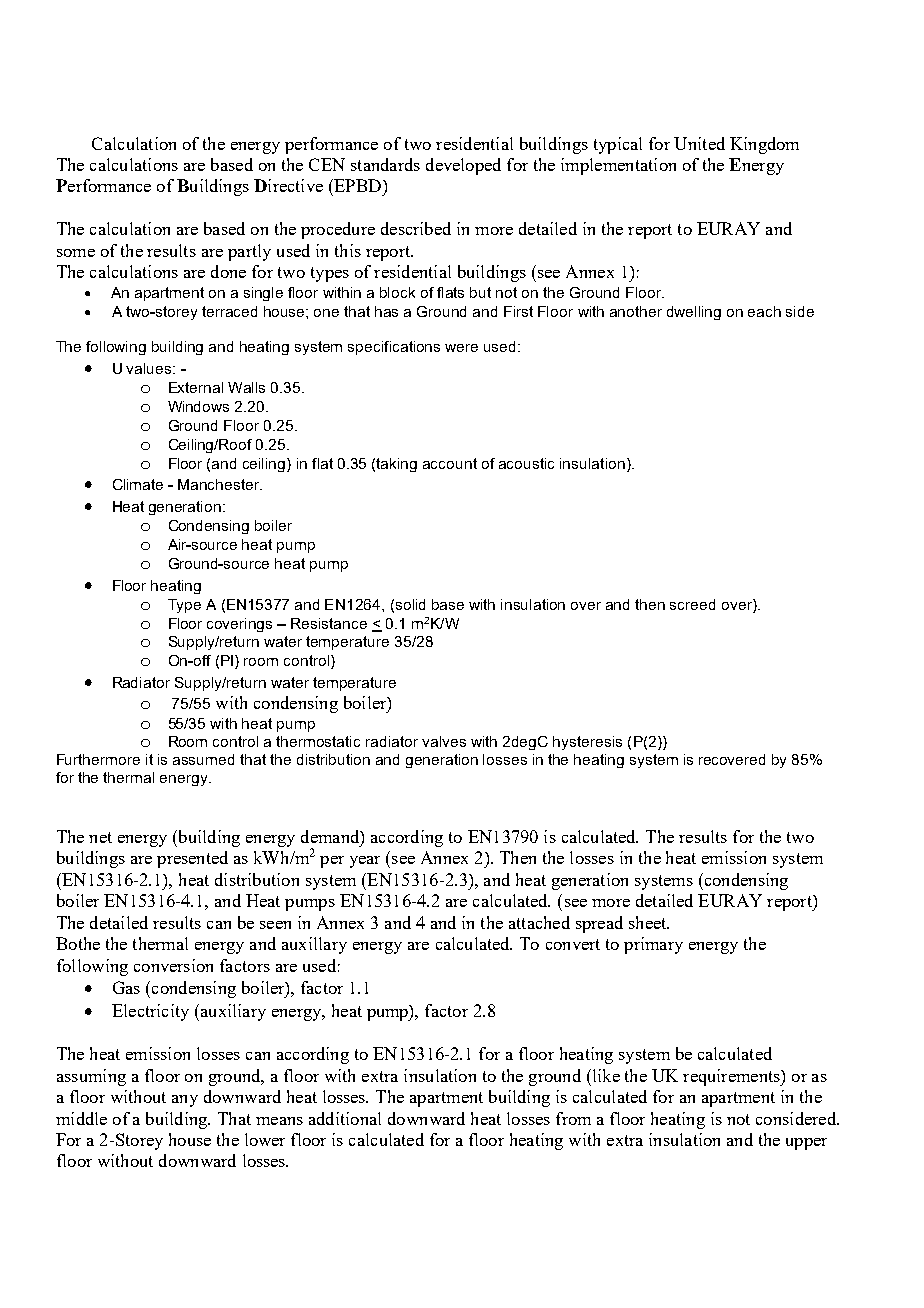 This screenshot has width=924, height=1308. What do you see at coordinates (192, 859) in the screenshot?
I see `presented` at bounding box center [192, 859].
